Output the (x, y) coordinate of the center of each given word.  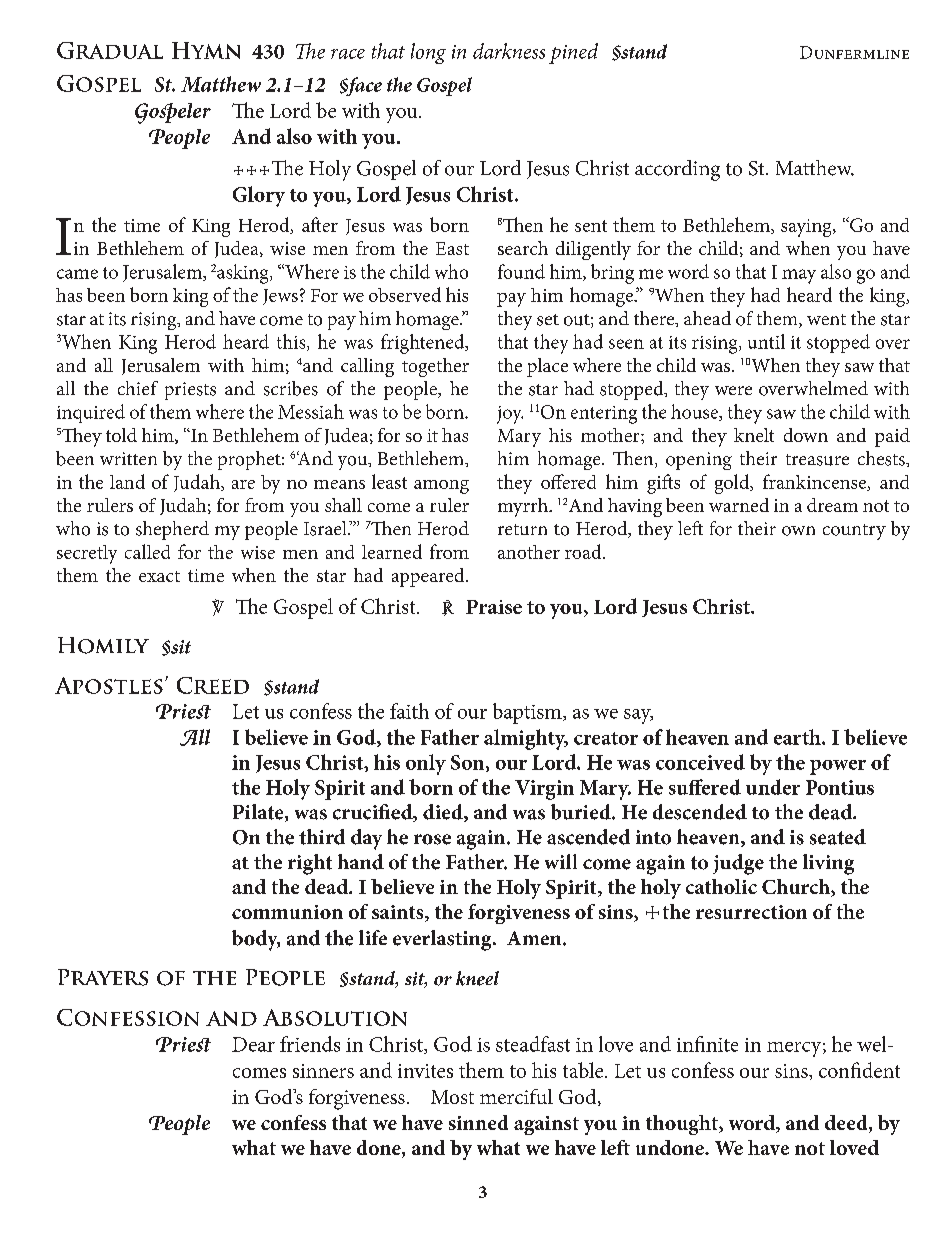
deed (847, 1124)
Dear (253, 1044)
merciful (516, 1096)
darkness (509, 51)
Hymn (206, 50)
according (677, 170)
